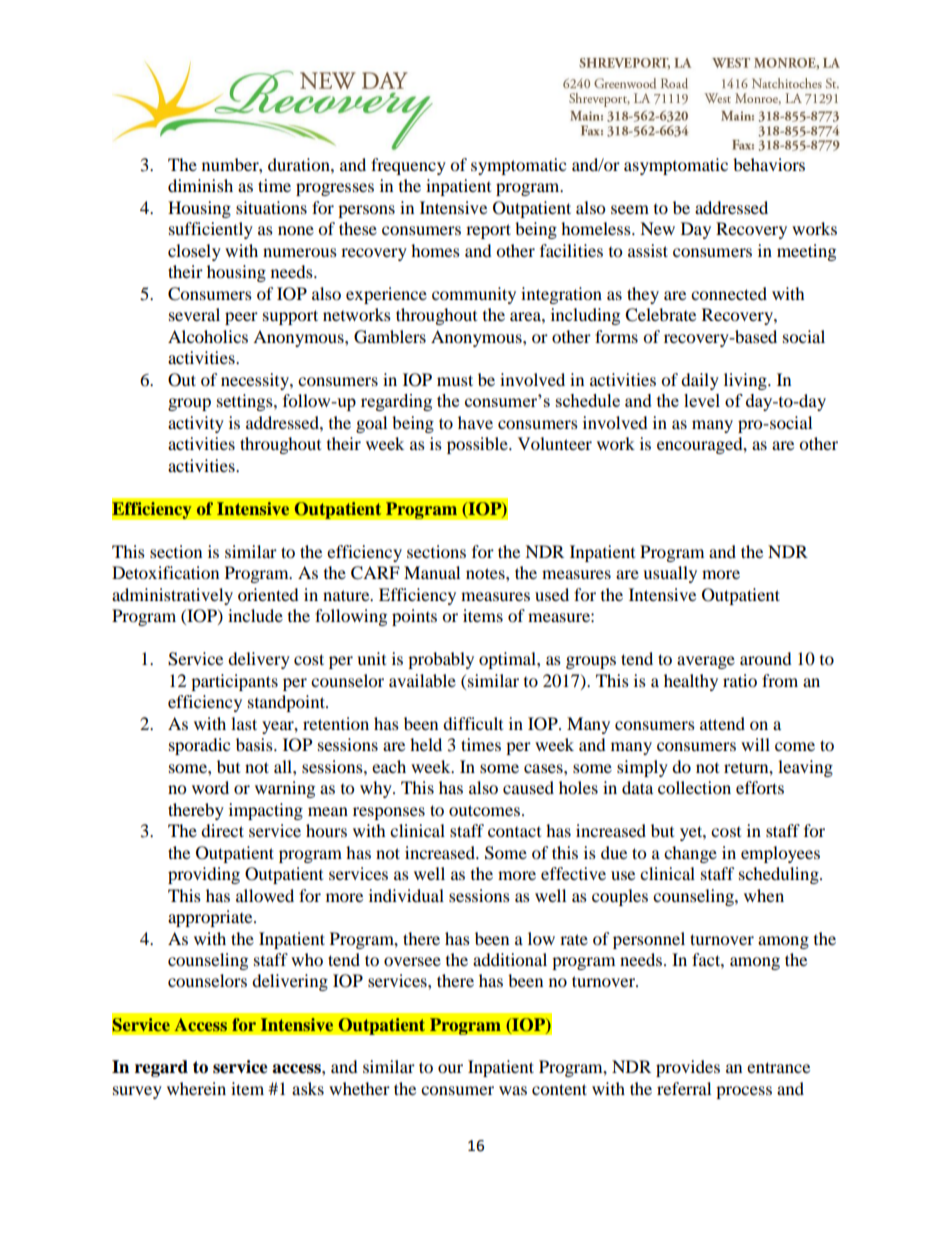  Describe the element at coordinates (210, 787) in the document. I see `word` at that location.
